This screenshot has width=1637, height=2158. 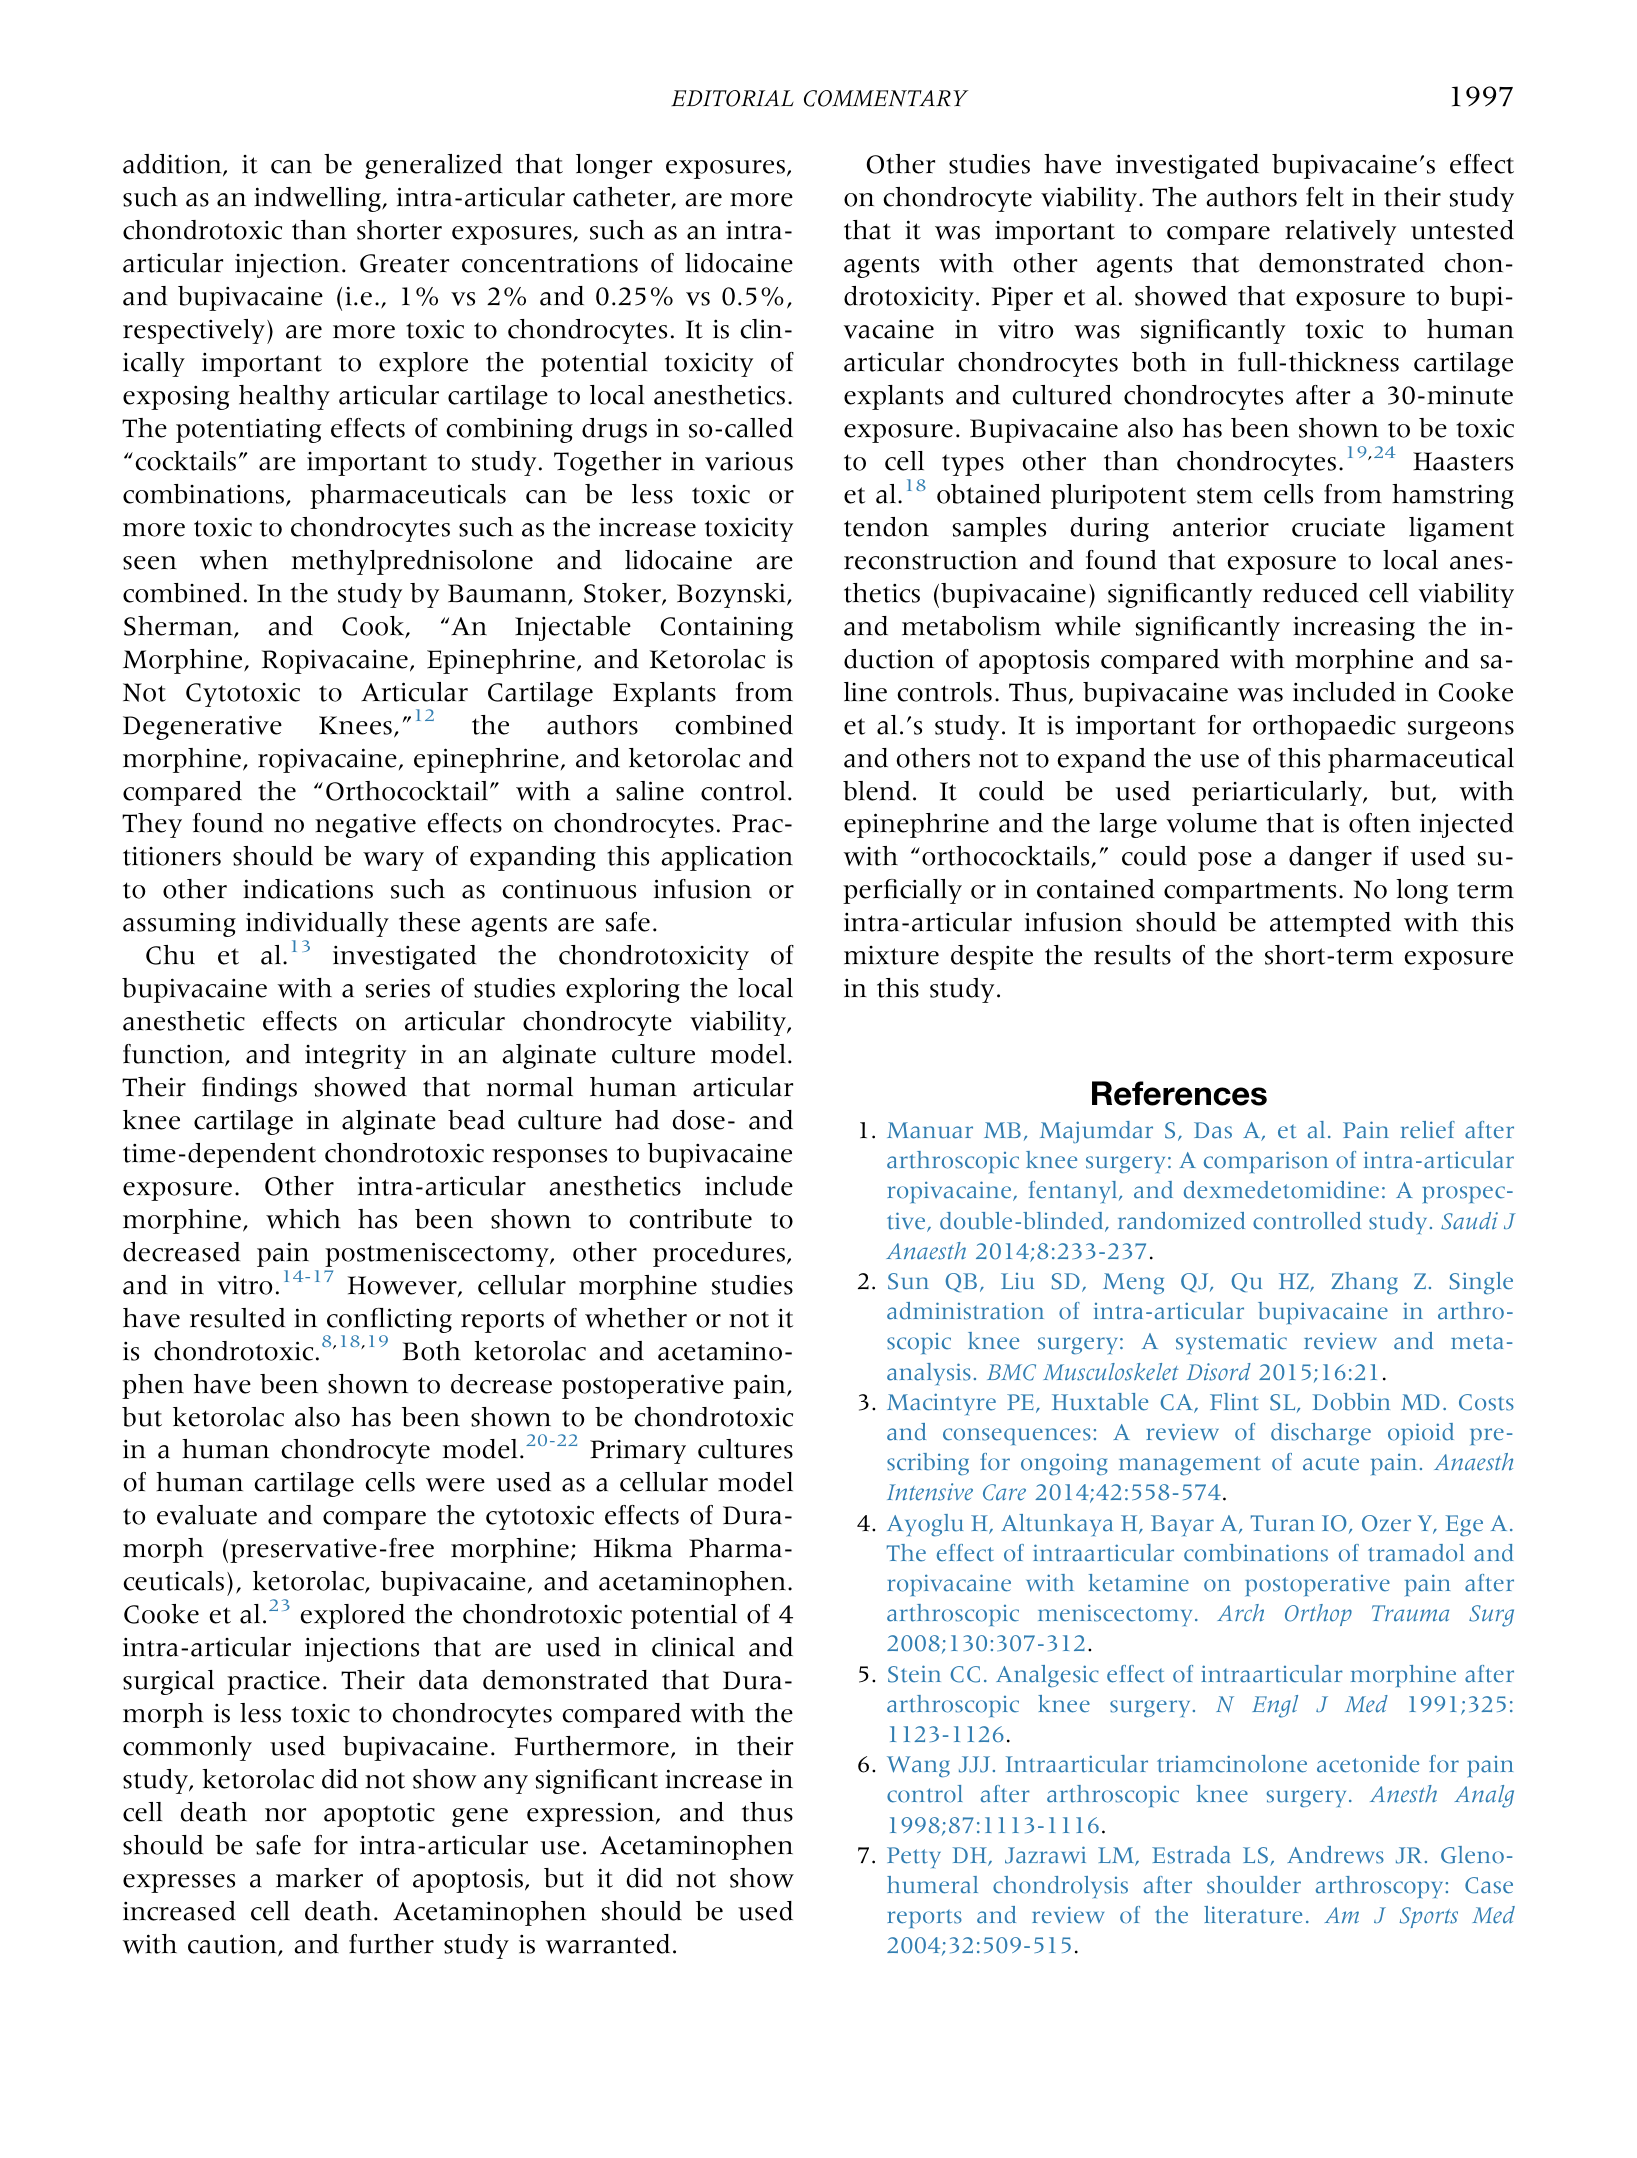 What do you see at coordinates (319, 1878) in the screenshot?
I see `marker` at bounding box center [319, 1878].
